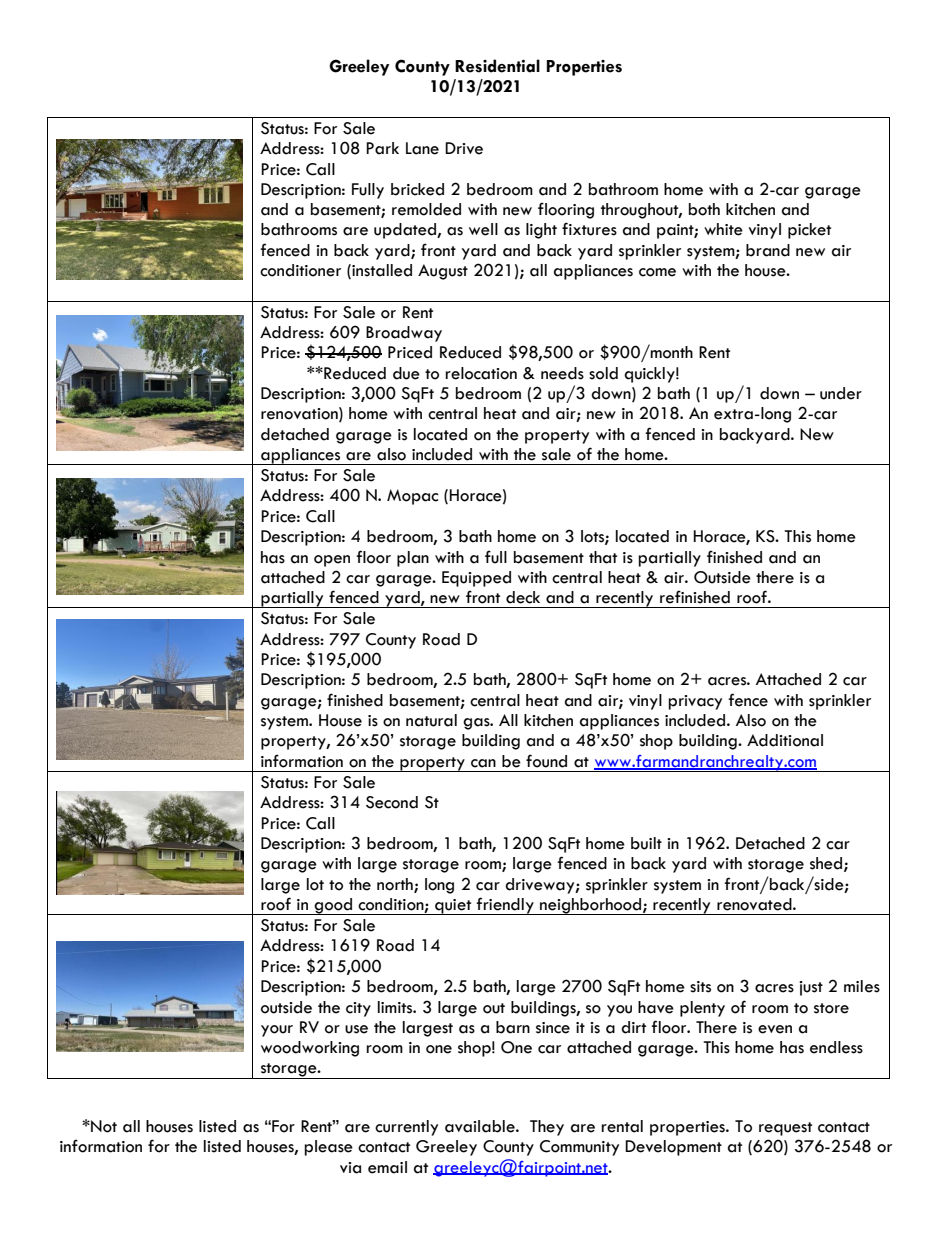 This screenshot has width=952, height=1233. What do you see at coordinates (412, 497) in the screenshot?
I see `Mopac` at bounding box center [412, 497].
